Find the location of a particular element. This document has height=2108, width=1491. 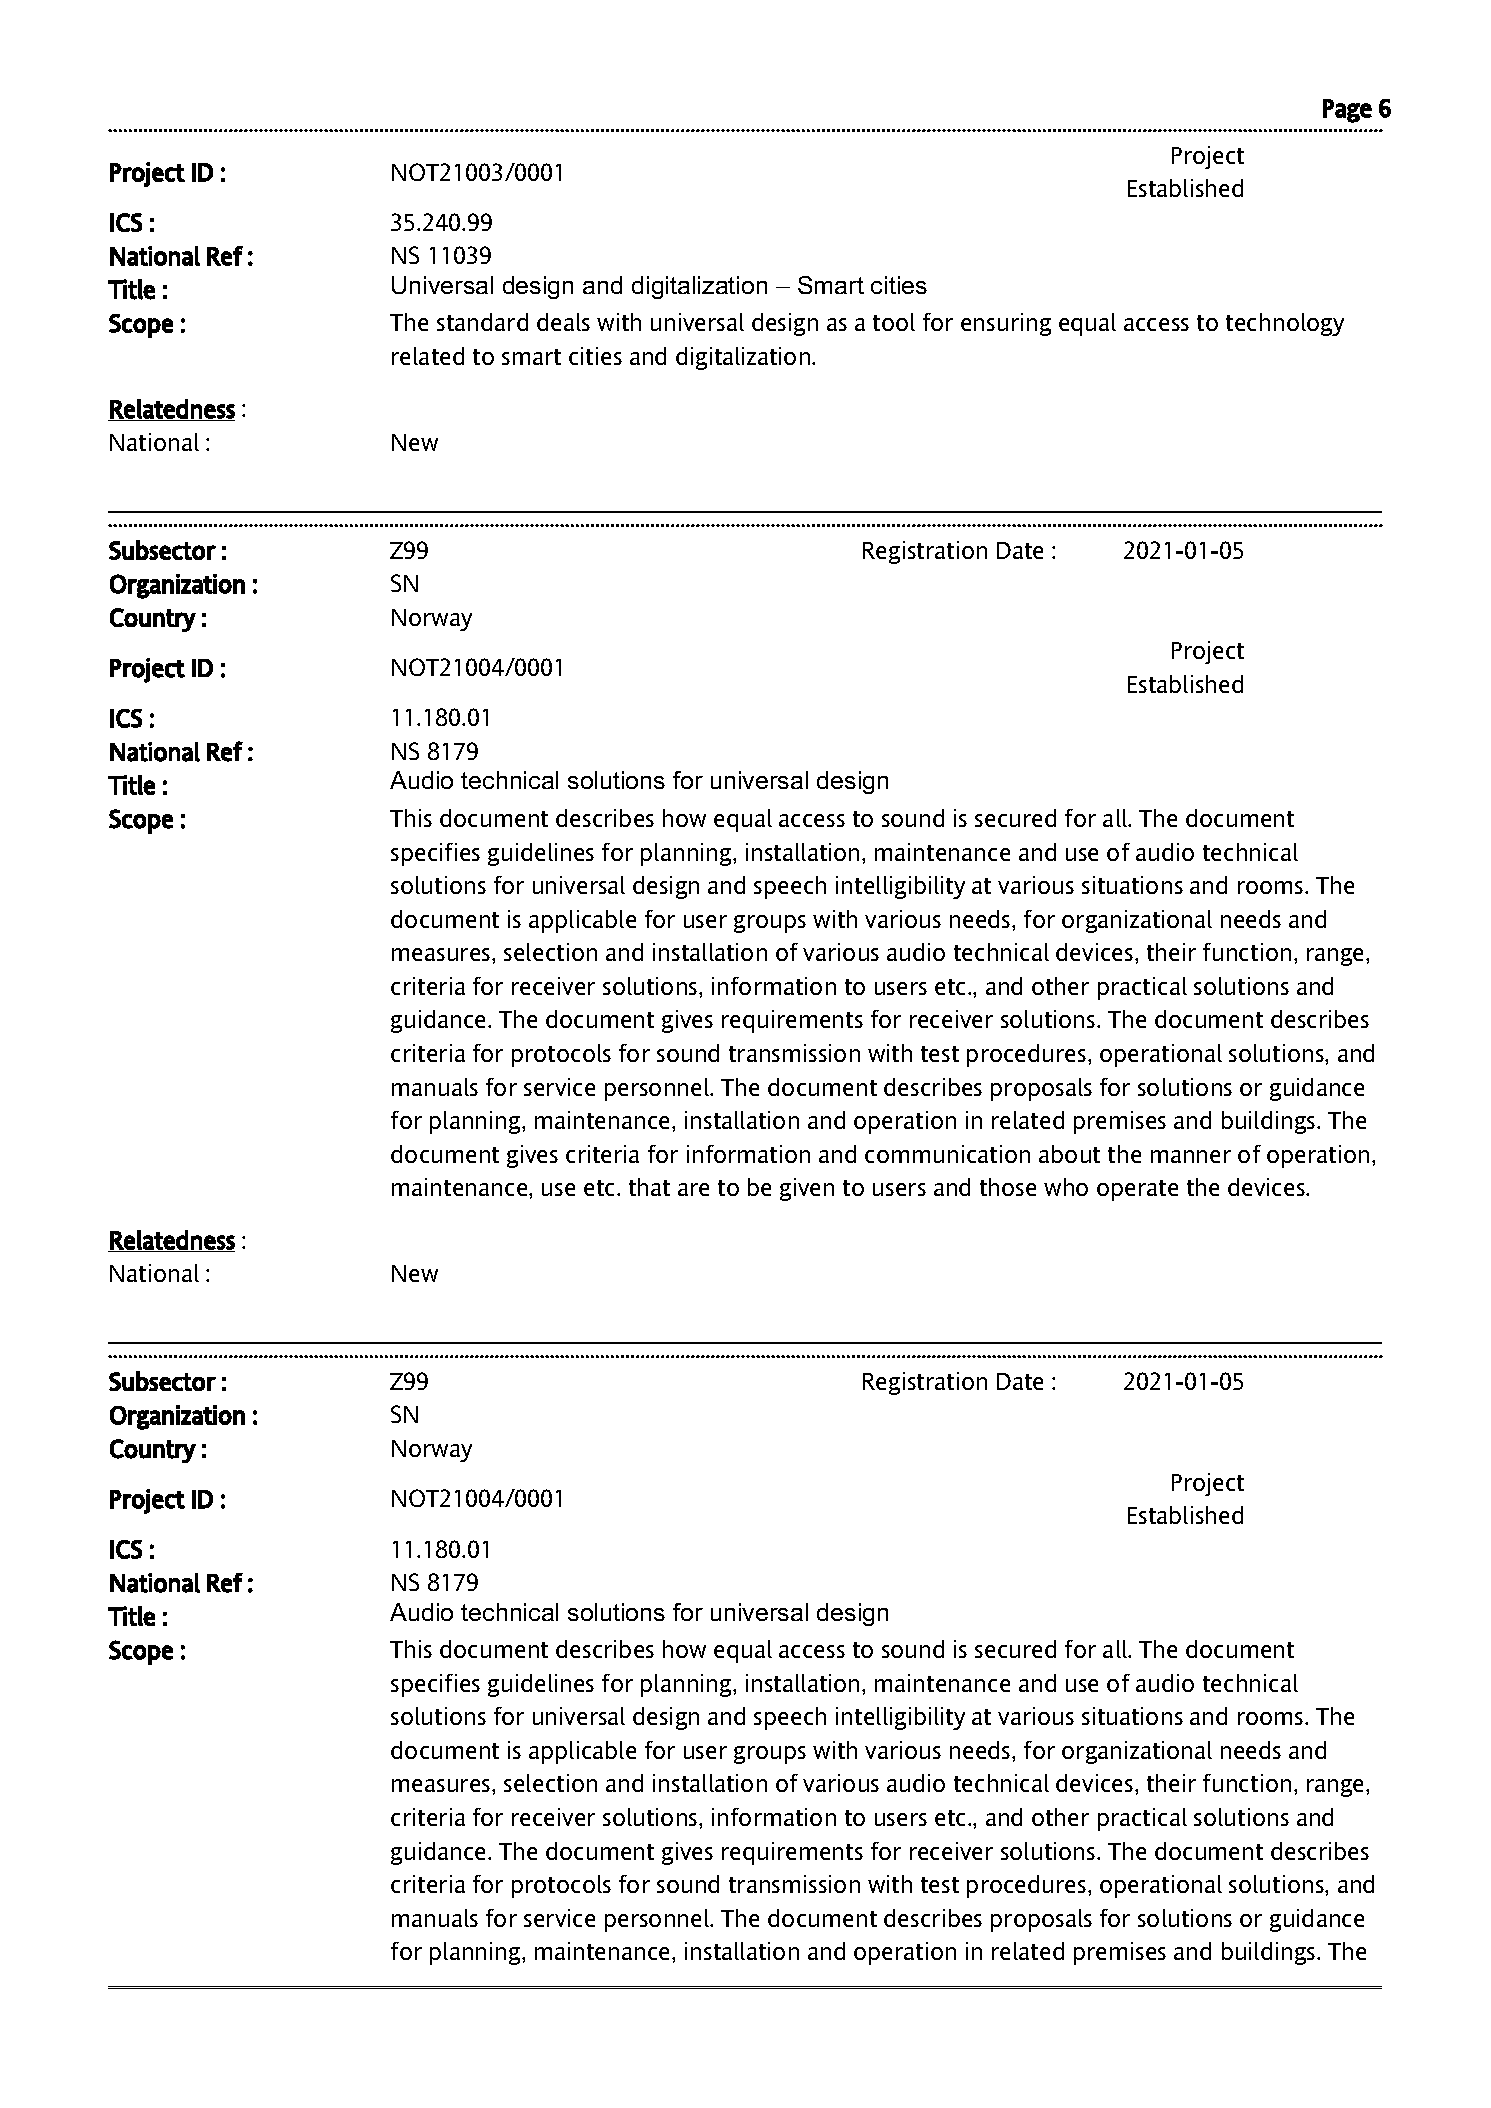

about is located at coordinates (1069, 1154).
